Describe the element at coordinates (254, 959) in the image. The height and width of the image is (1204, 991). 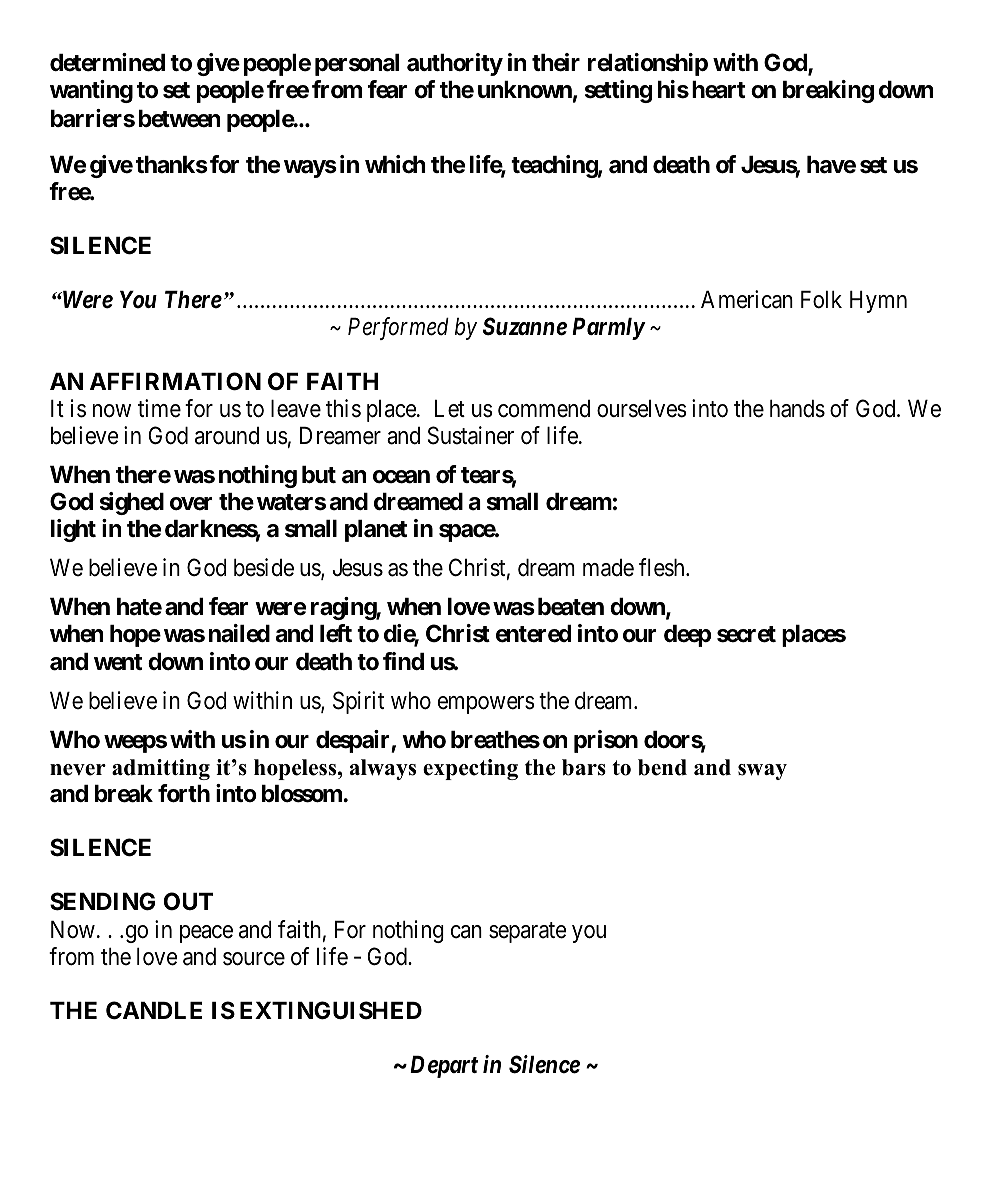
I see `source` at that location.
